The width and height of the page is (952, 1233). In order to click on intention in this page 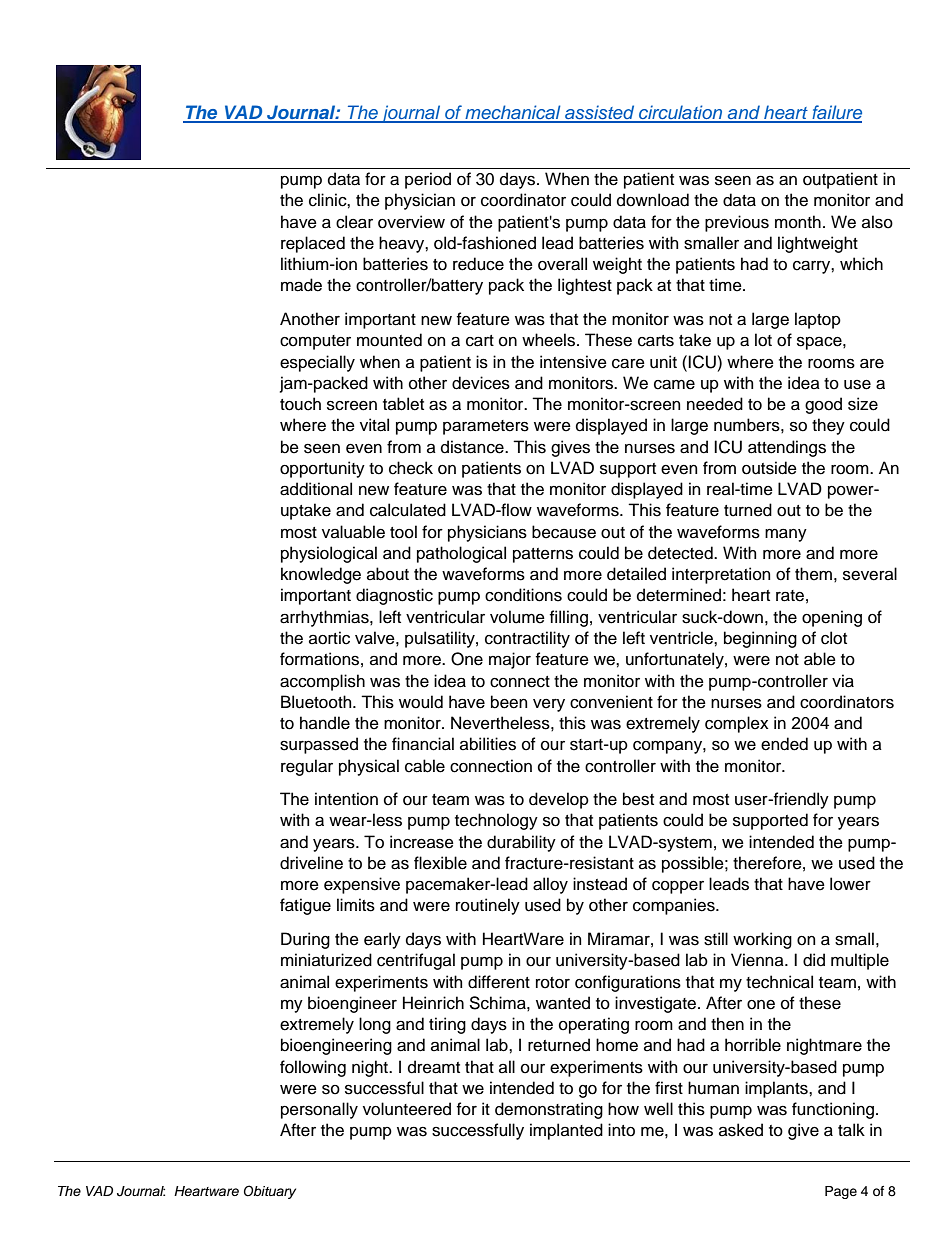, I will do `click(346, 799)`.
